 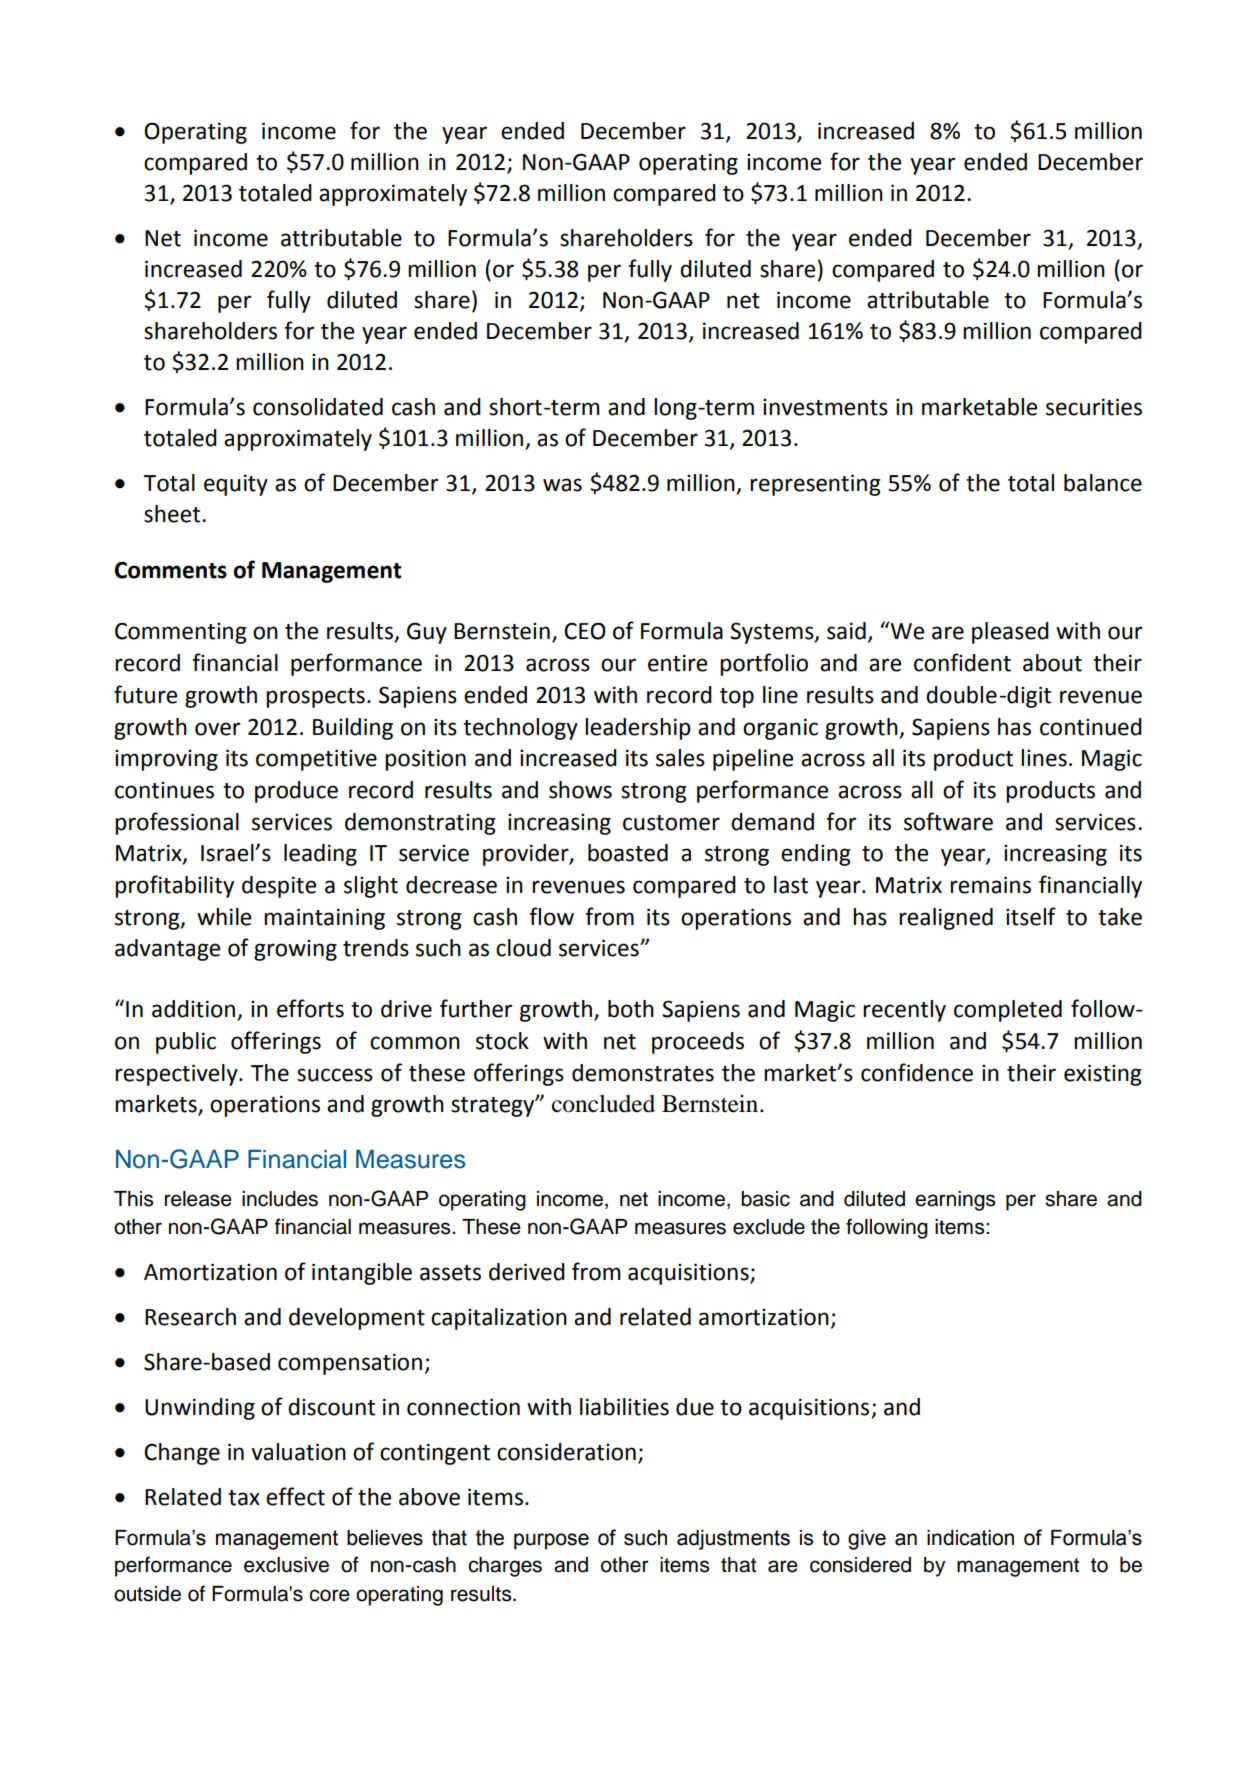 I want to click on equity, so click(x=236, y=485).
